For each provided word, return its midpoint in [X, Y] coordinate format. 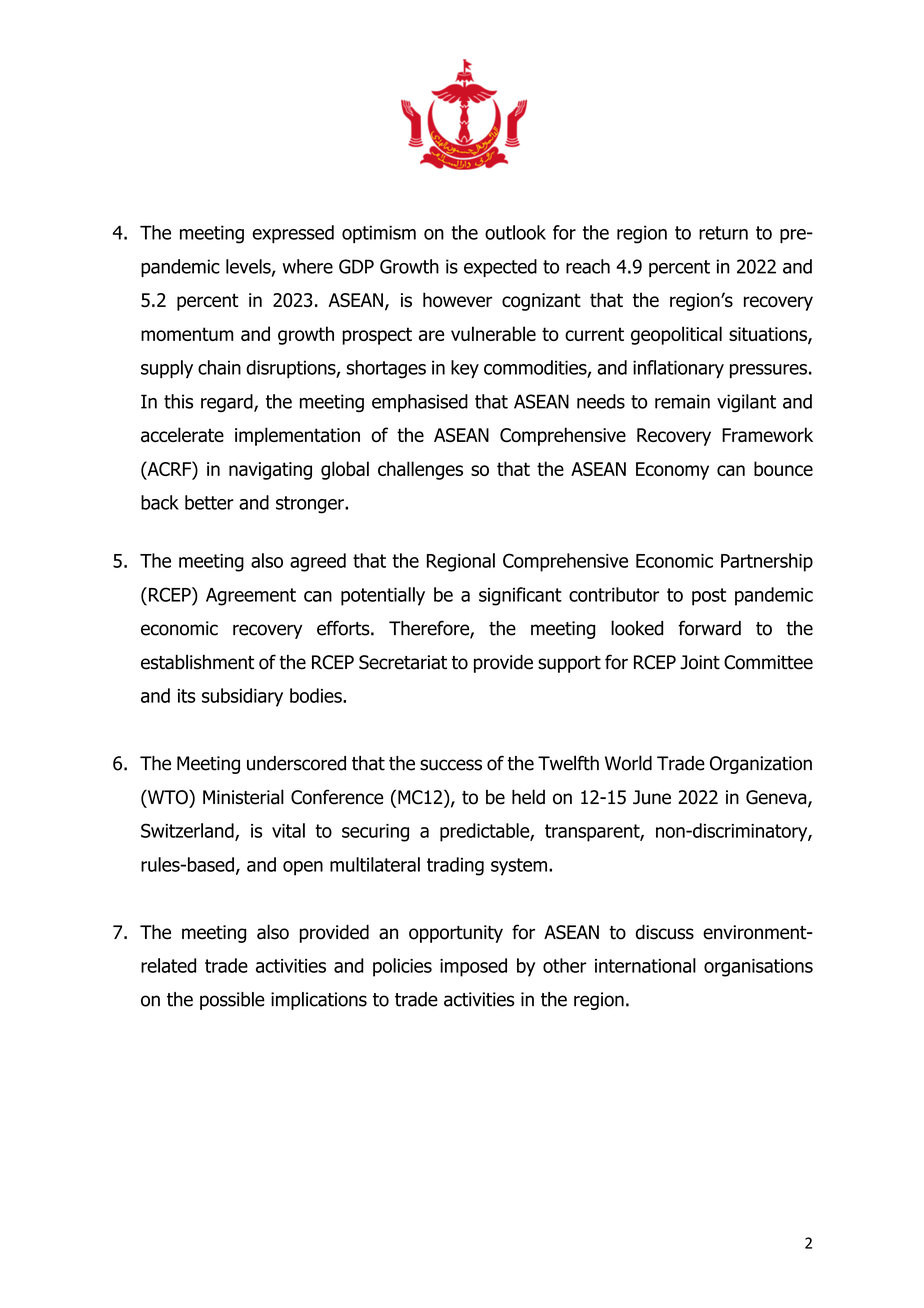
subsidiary [242, 697]
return [723, 233]
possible [232, 1001]
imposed [473, 967]
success [451, 765]
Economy [672, 471]
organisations [758, 968]
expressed [293, 234]
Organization [761, 765]
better [209, 502]
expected [500, 268]
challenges [420, 470]
